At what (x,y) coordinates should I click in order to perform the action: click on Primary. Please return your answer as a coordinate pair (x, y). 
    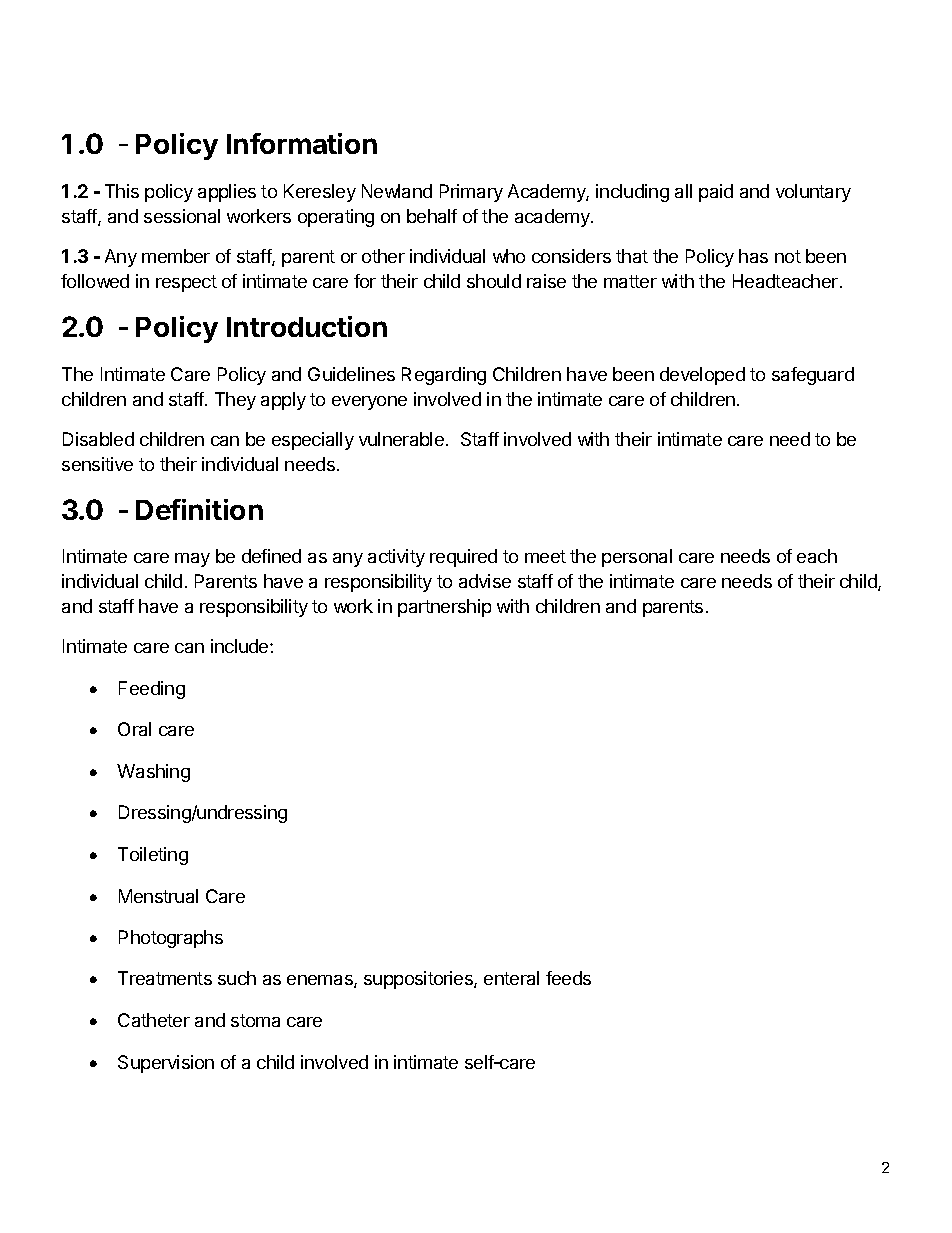
    Looking at the image, I should click on (471, 193).
